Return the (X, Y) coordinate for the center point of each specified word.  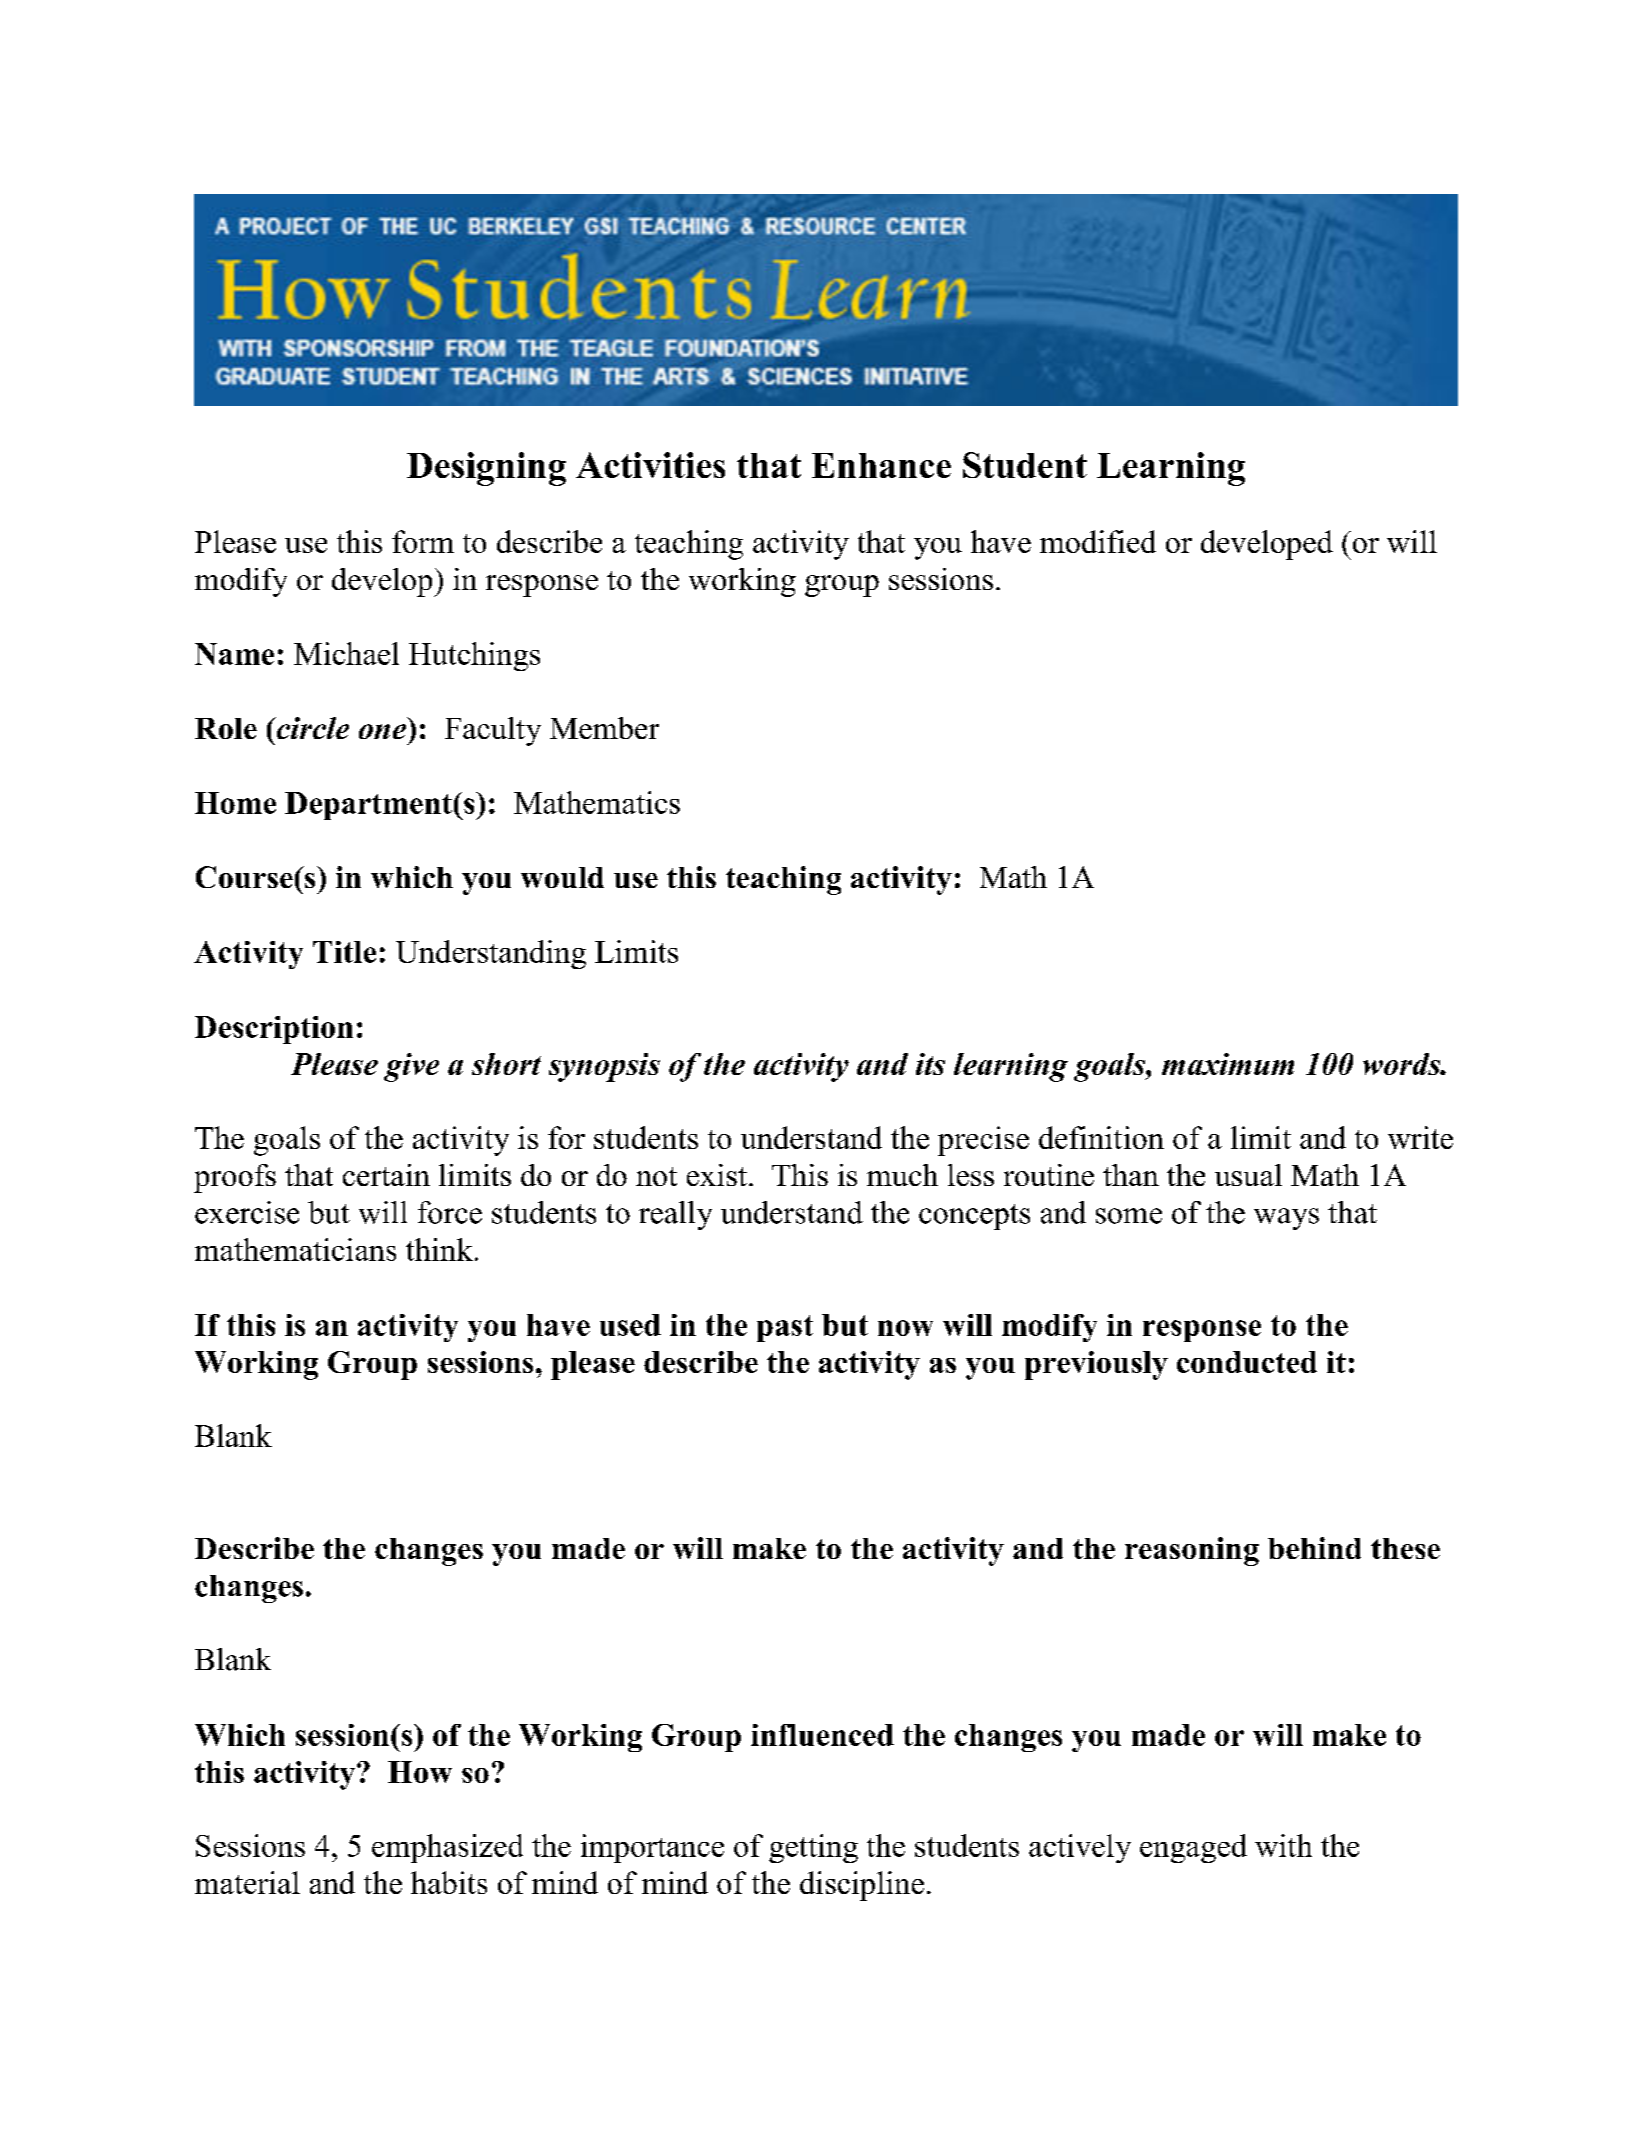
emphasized (447, 1848)
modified (1098, 541)
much (902, 1175)
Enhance (881, 465)
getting (813, 1848)
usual (1248, 1175)
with (1283, 1845)
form (423, 541)
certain (386, 1175)
